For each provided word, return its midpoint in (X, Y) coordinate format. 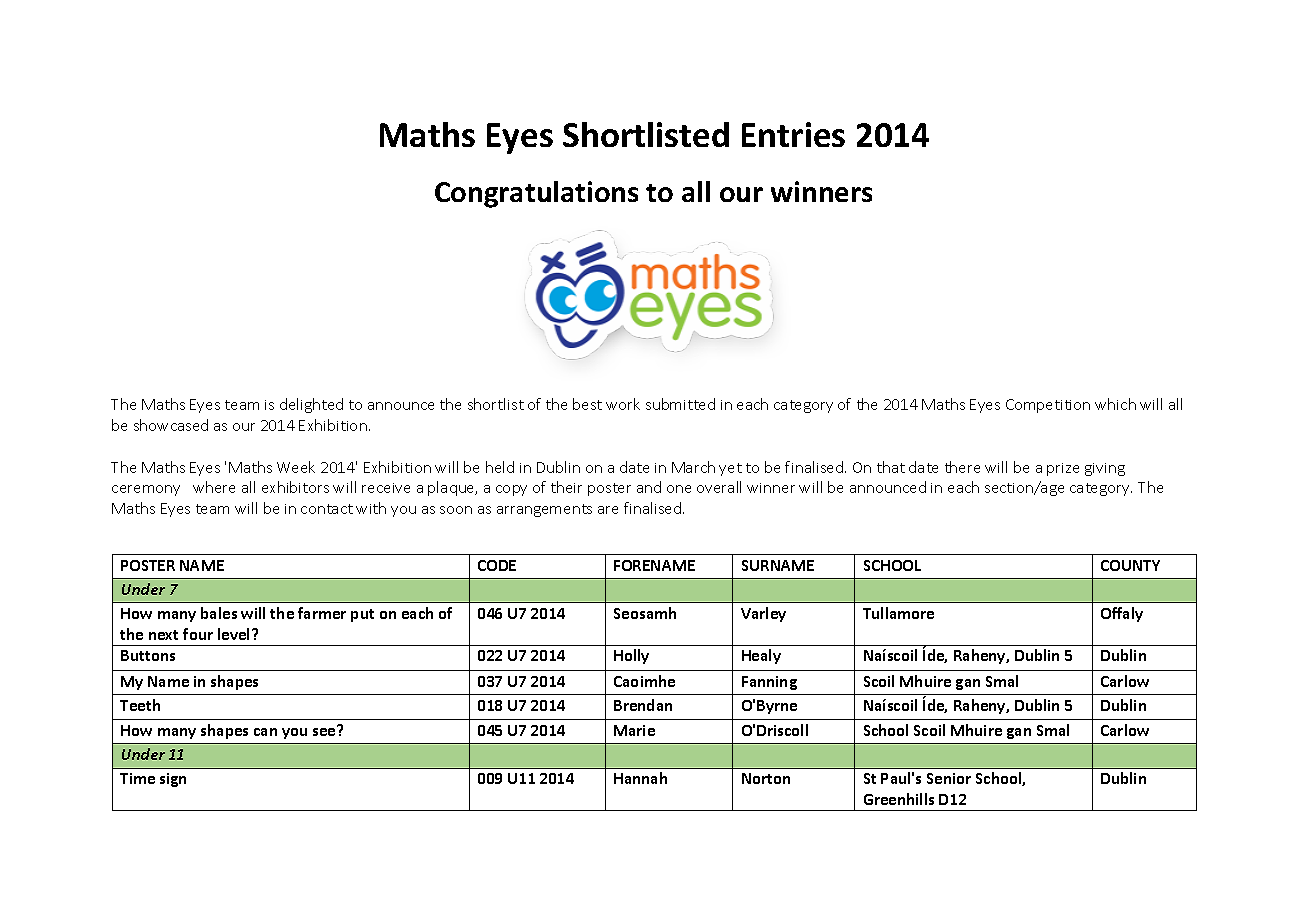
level (233, 634)
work (623, 404)
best (587, 404)
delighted (311, 405)
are (608, 510)
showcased (171, 425)
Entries (793, 134)
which (1115, 404)
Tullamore (898, 613)
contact (327, 509)
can (265, 732)
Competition (1048, 406)
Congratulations (536, 194)
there (962, 467)
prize (1063, 469)
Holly (631, 656)
